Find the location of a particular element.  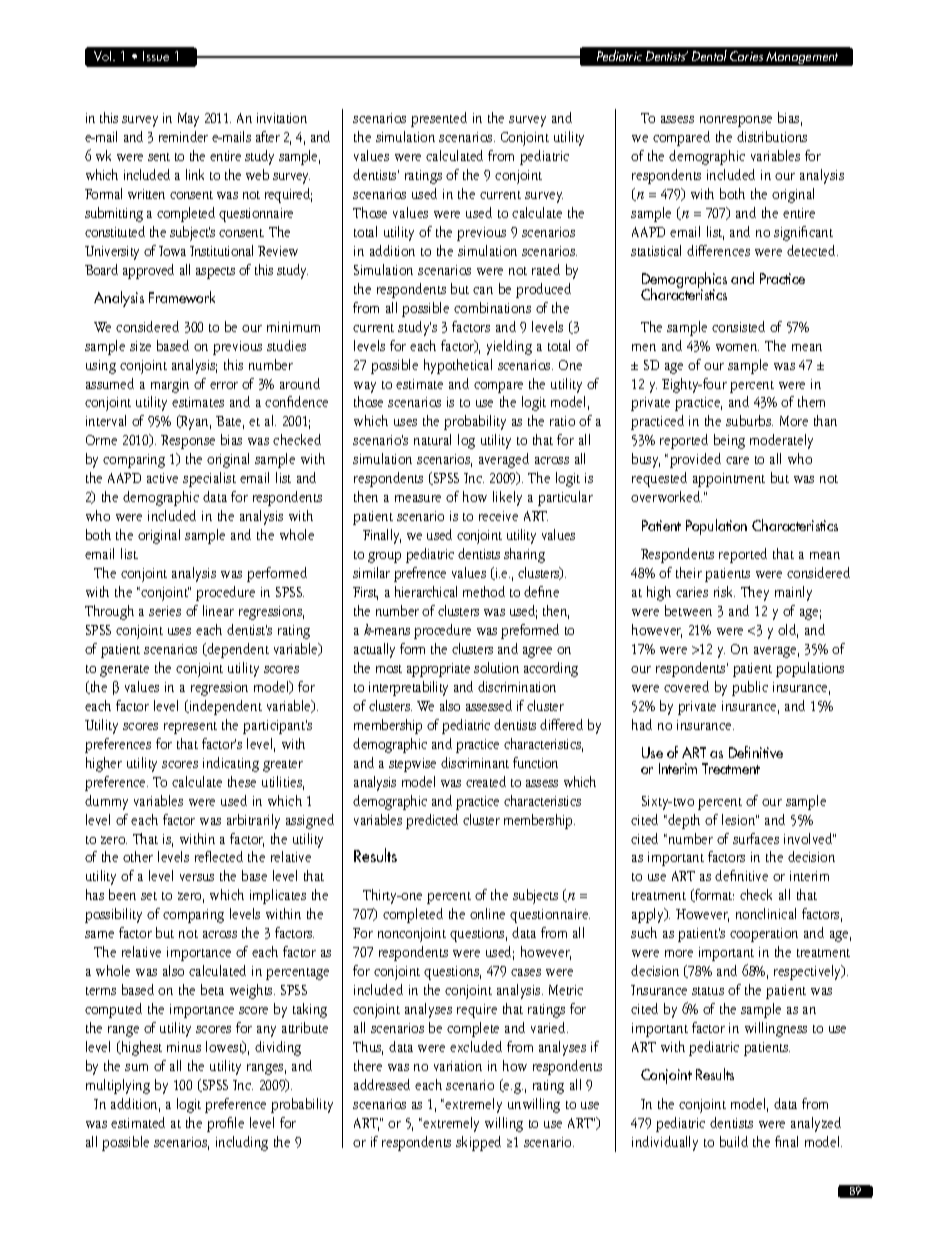

risk is located at coordinates (724, 591).
